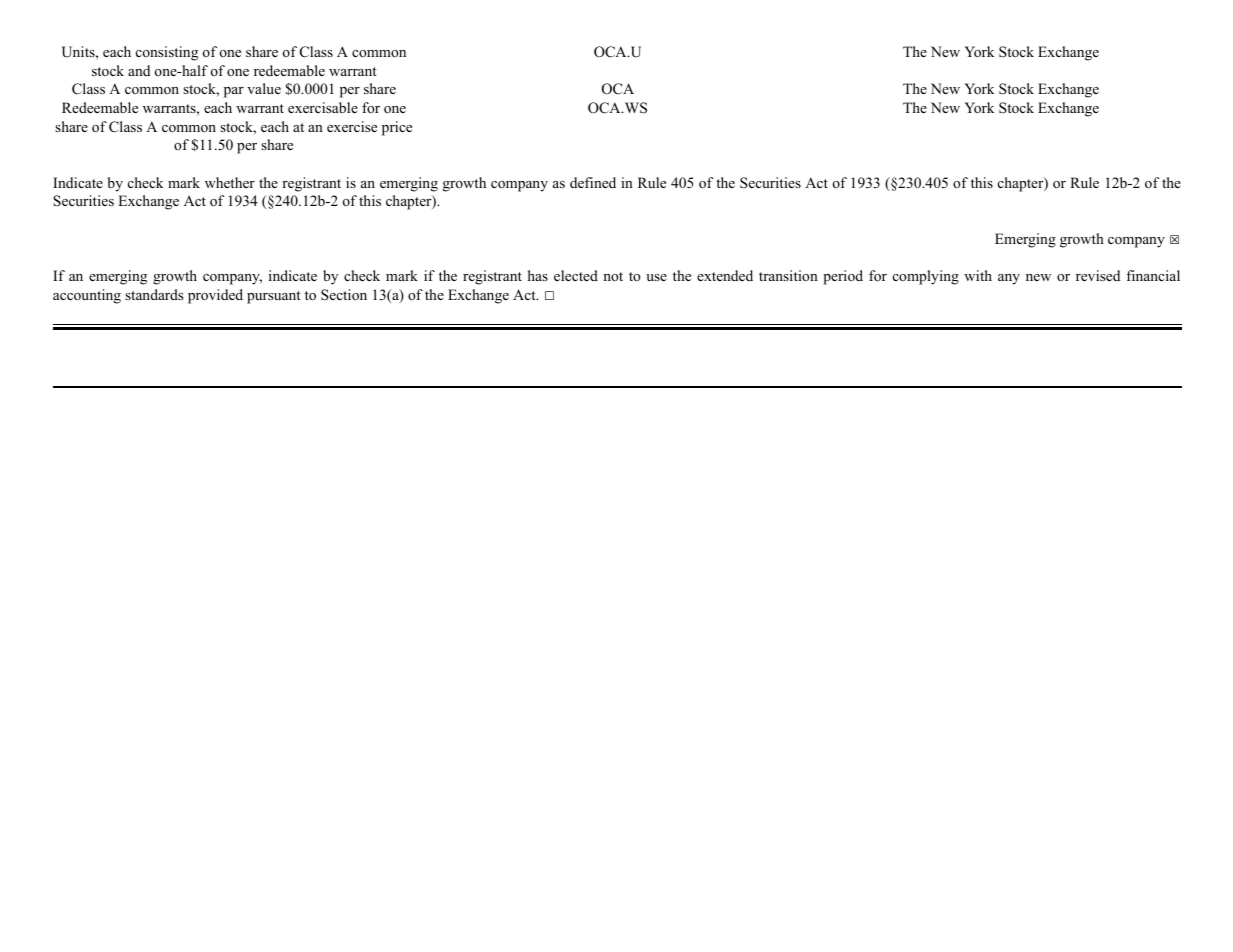 The image size is (1233, 952). I want to click on exercise, so click(352, 126).
